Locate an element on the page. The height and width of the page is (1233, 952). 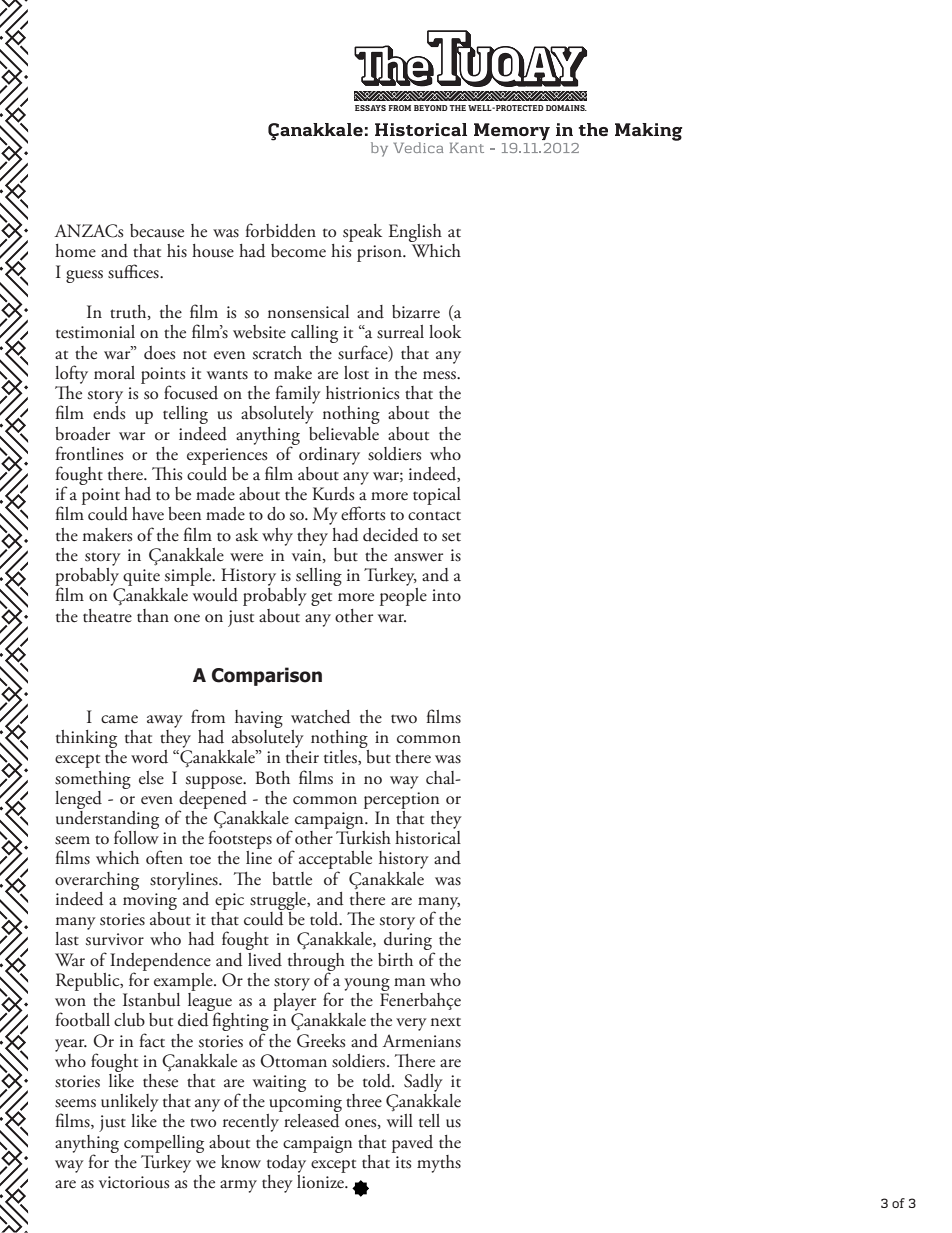
into is located at coordinates (446, 595).
